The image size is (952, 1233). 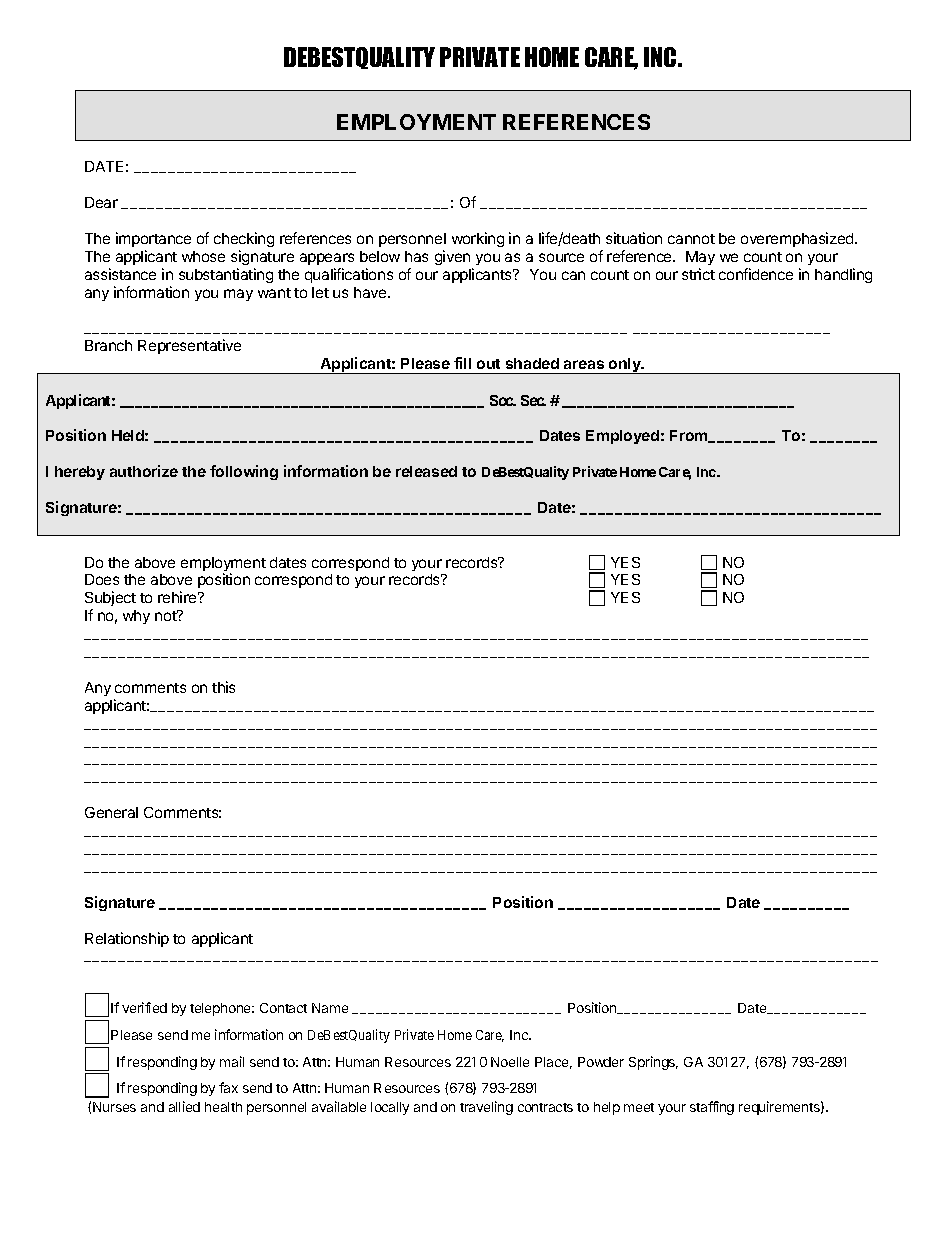 I want to click on areas, so click(x=584, y=364).
